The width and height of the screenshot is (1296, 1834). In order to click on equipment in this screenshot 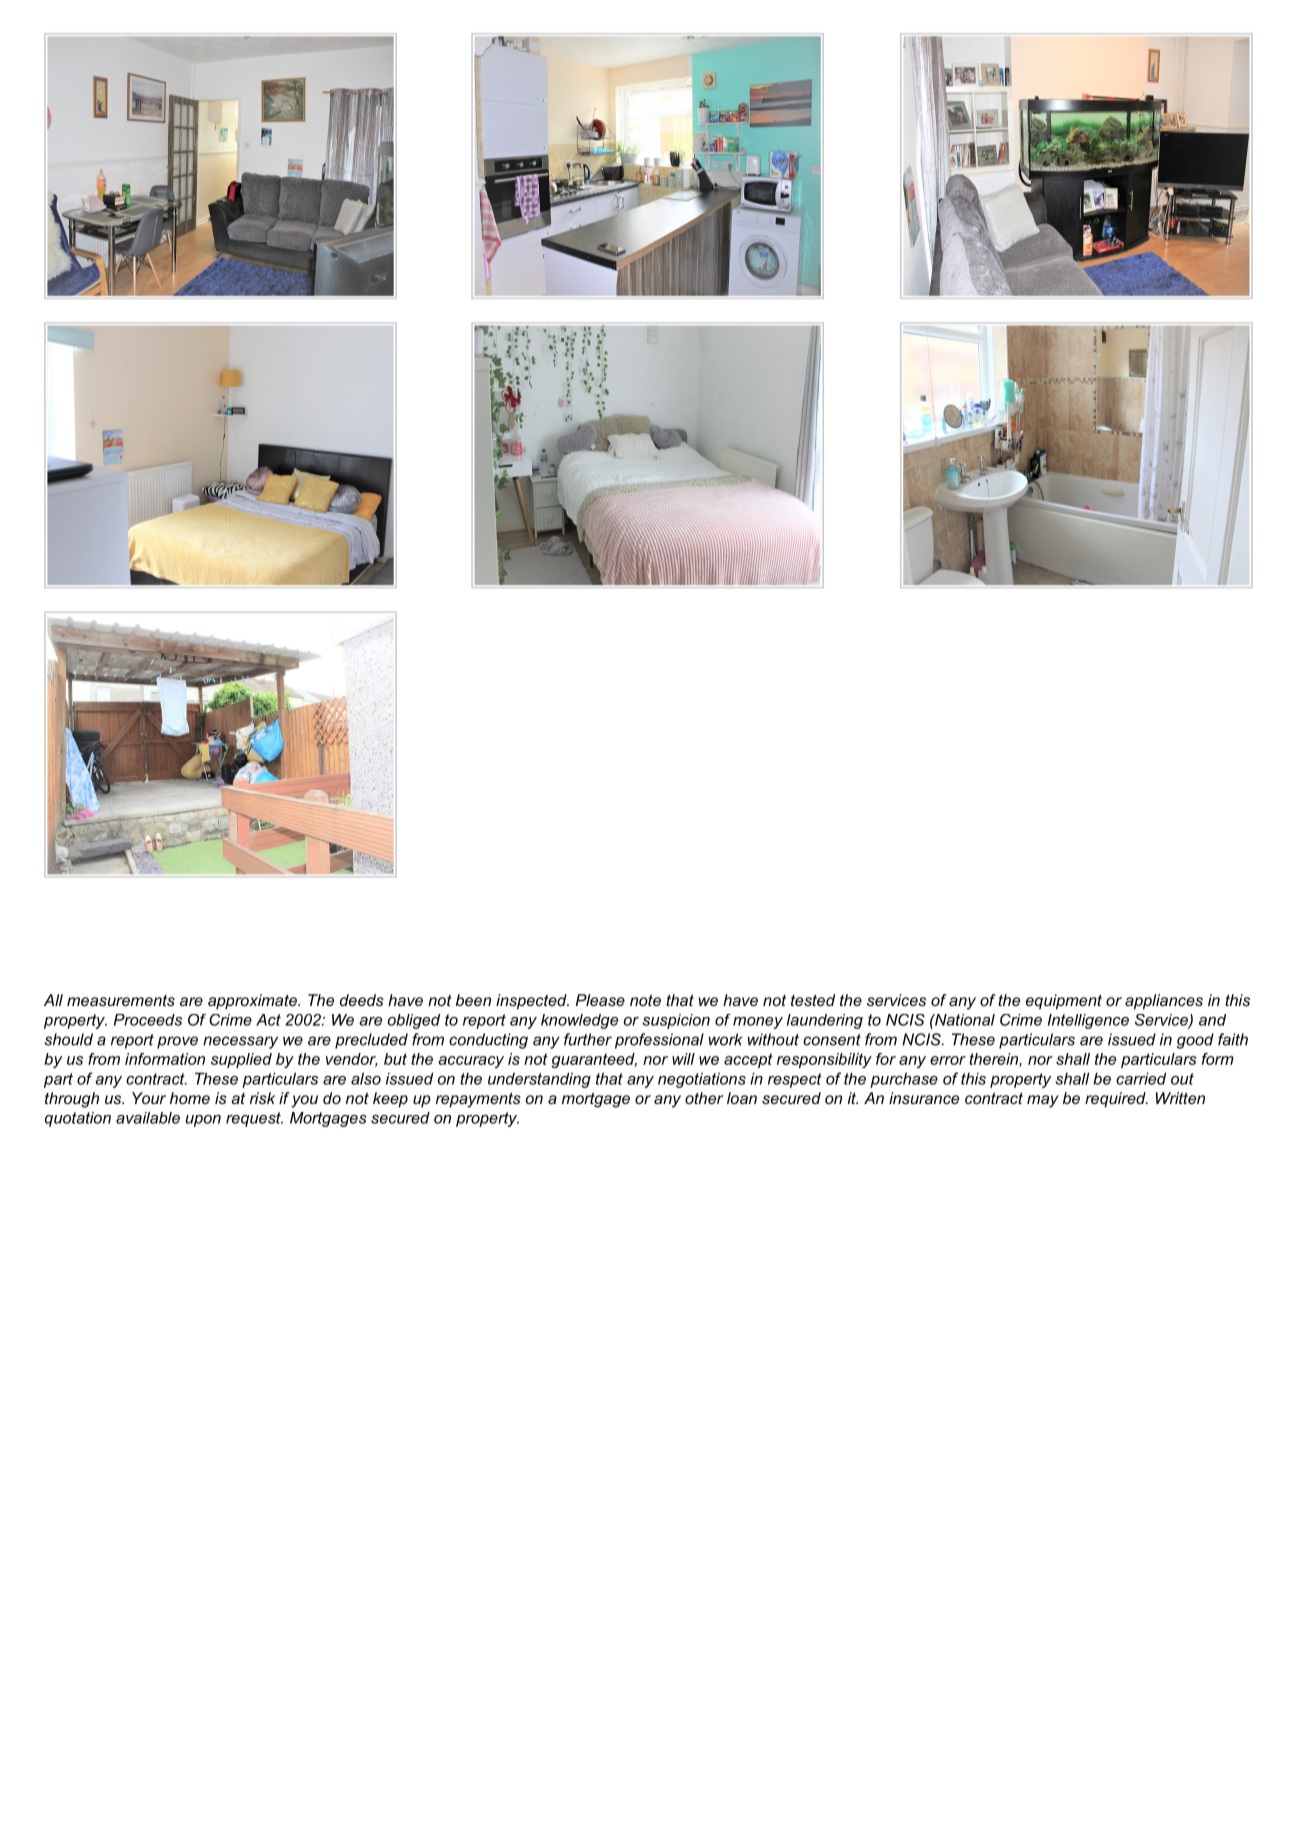, I will do `click(1064, 1002)`.
